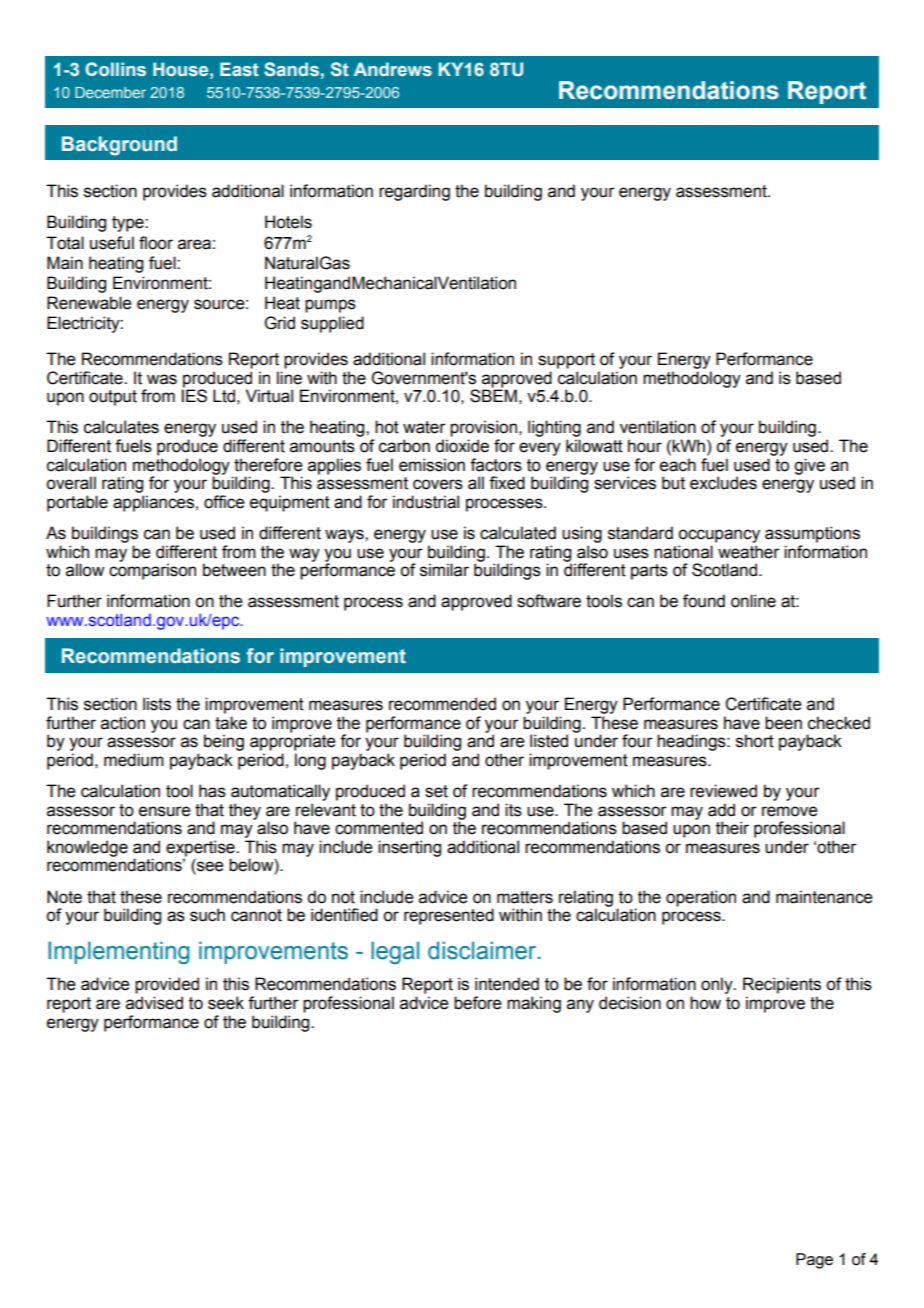 This image has width=924, height=1308. Describe the element at coordinates (154, 1003) in the image. I see `advised` at that location.
